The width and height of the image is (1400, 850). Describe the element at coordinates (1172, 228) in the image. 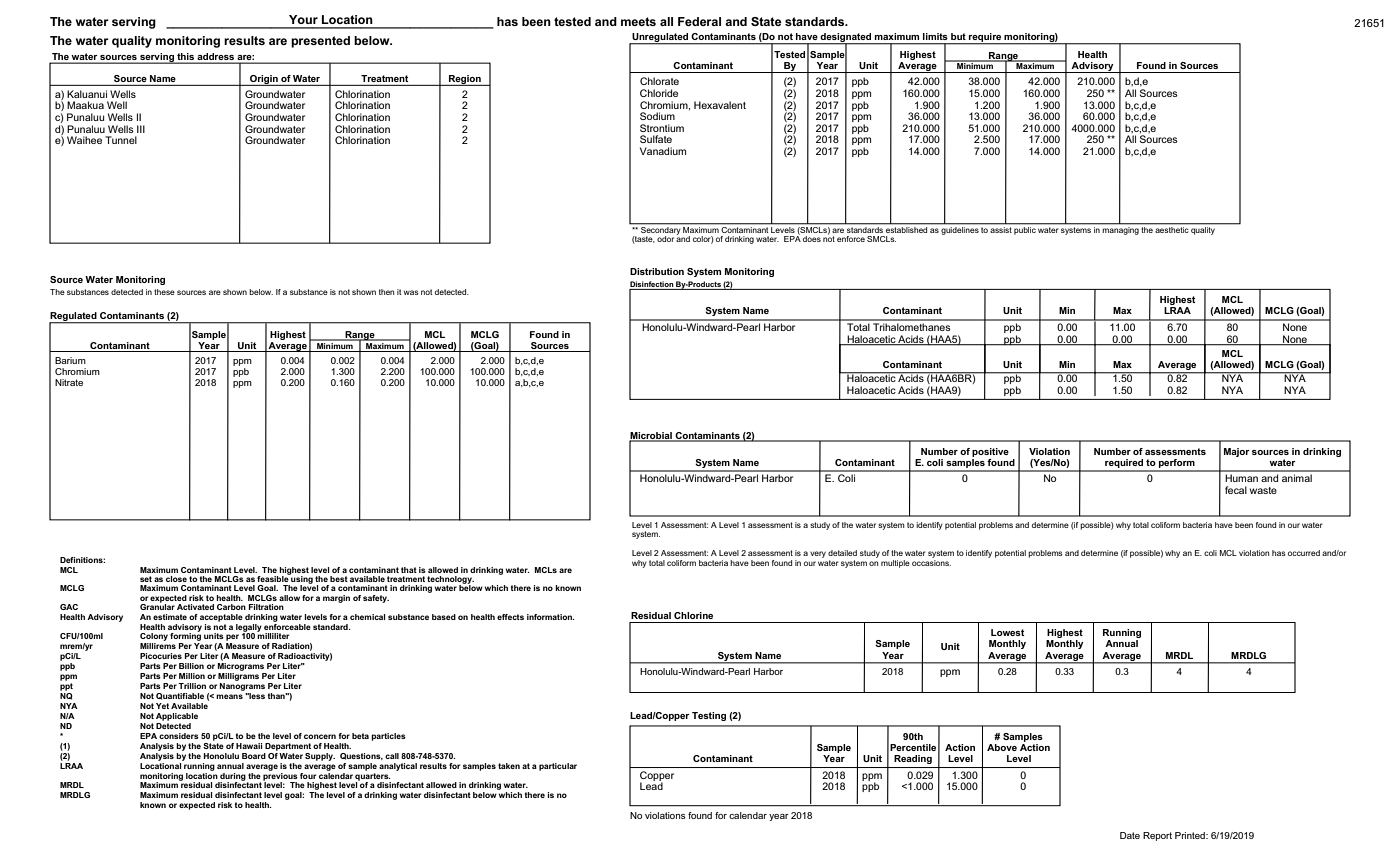

I see `aesthetic` at that location.
